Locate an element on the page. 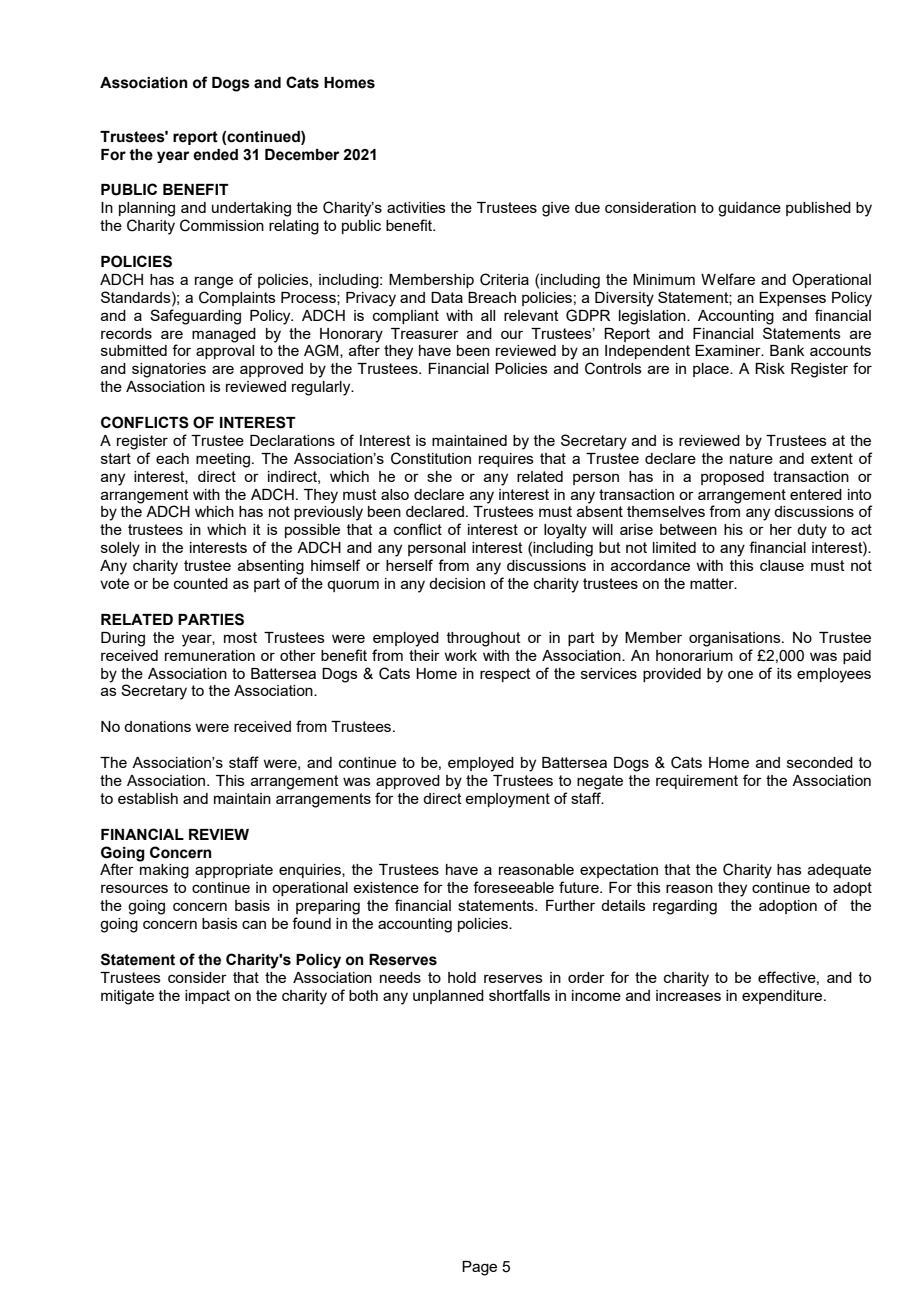  guidance is located at coordinates (749, 209).
